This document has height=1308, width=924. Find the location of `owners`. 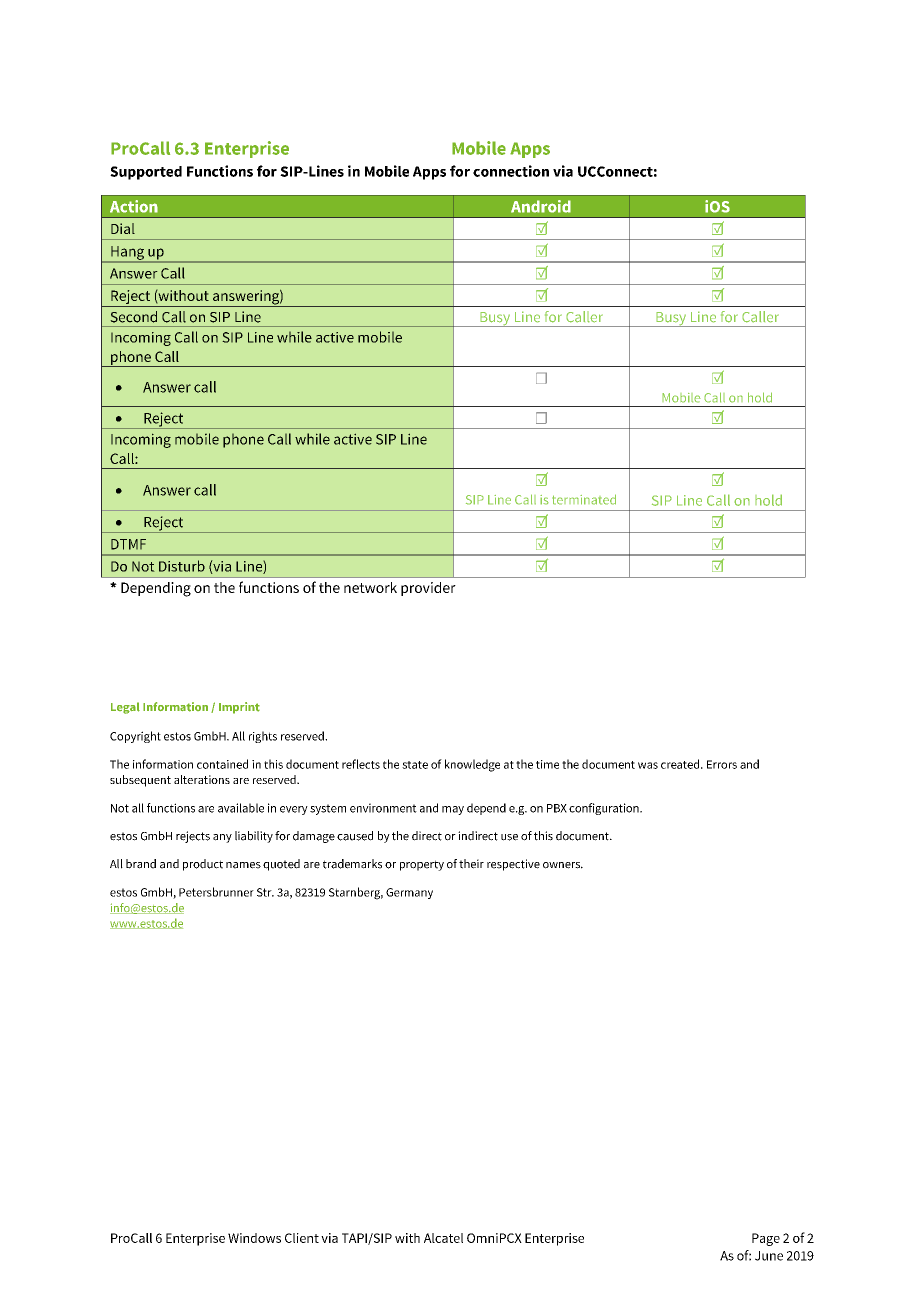

owners is located at coordinates (563, 865).
